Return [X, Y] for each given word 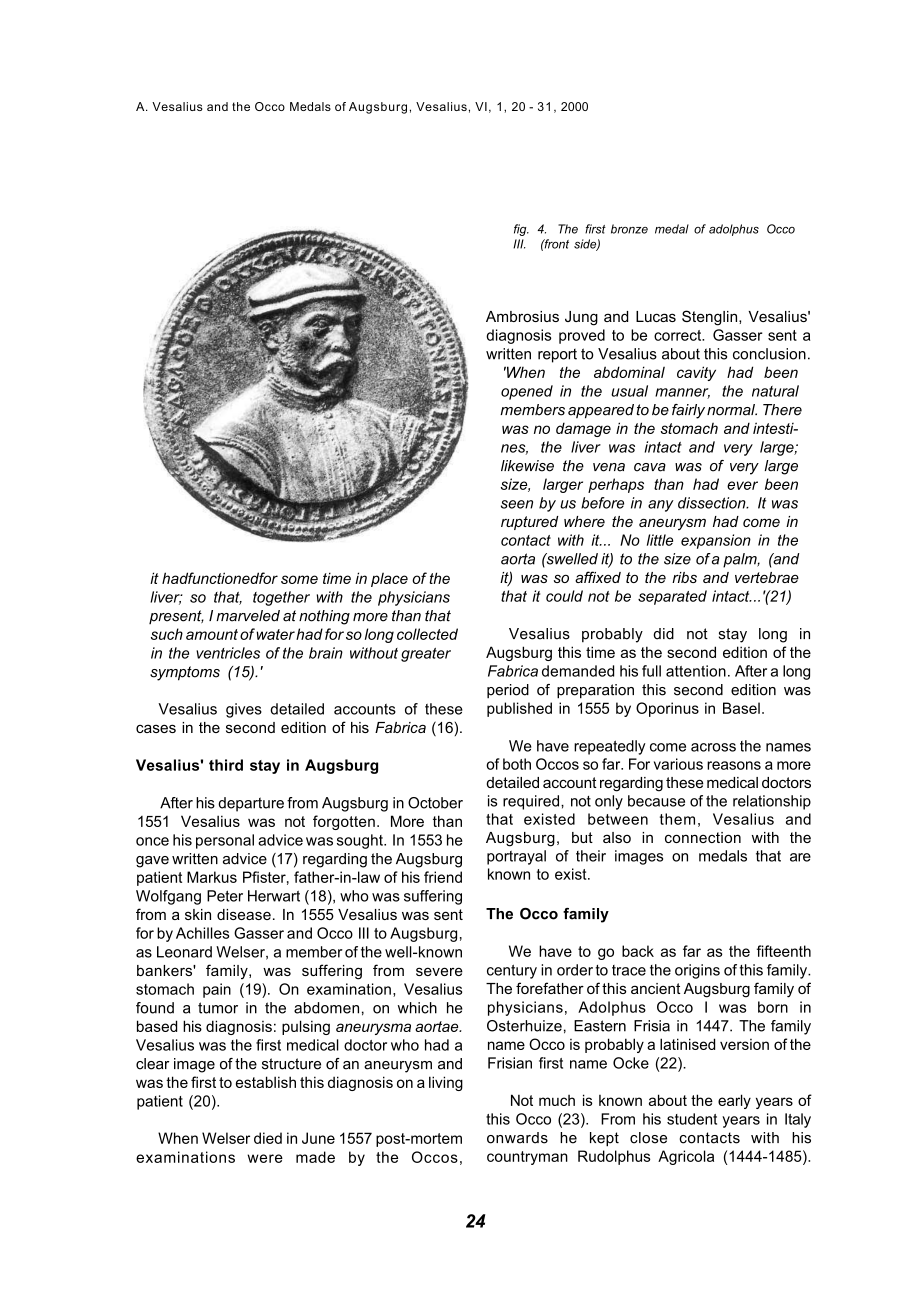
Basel [741, 708]
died [268, 1138]
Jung [581, 318]
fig [521, 230]
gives [244, 710]
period [508, 691]
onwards [517, 1138]
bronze [629, 229]
